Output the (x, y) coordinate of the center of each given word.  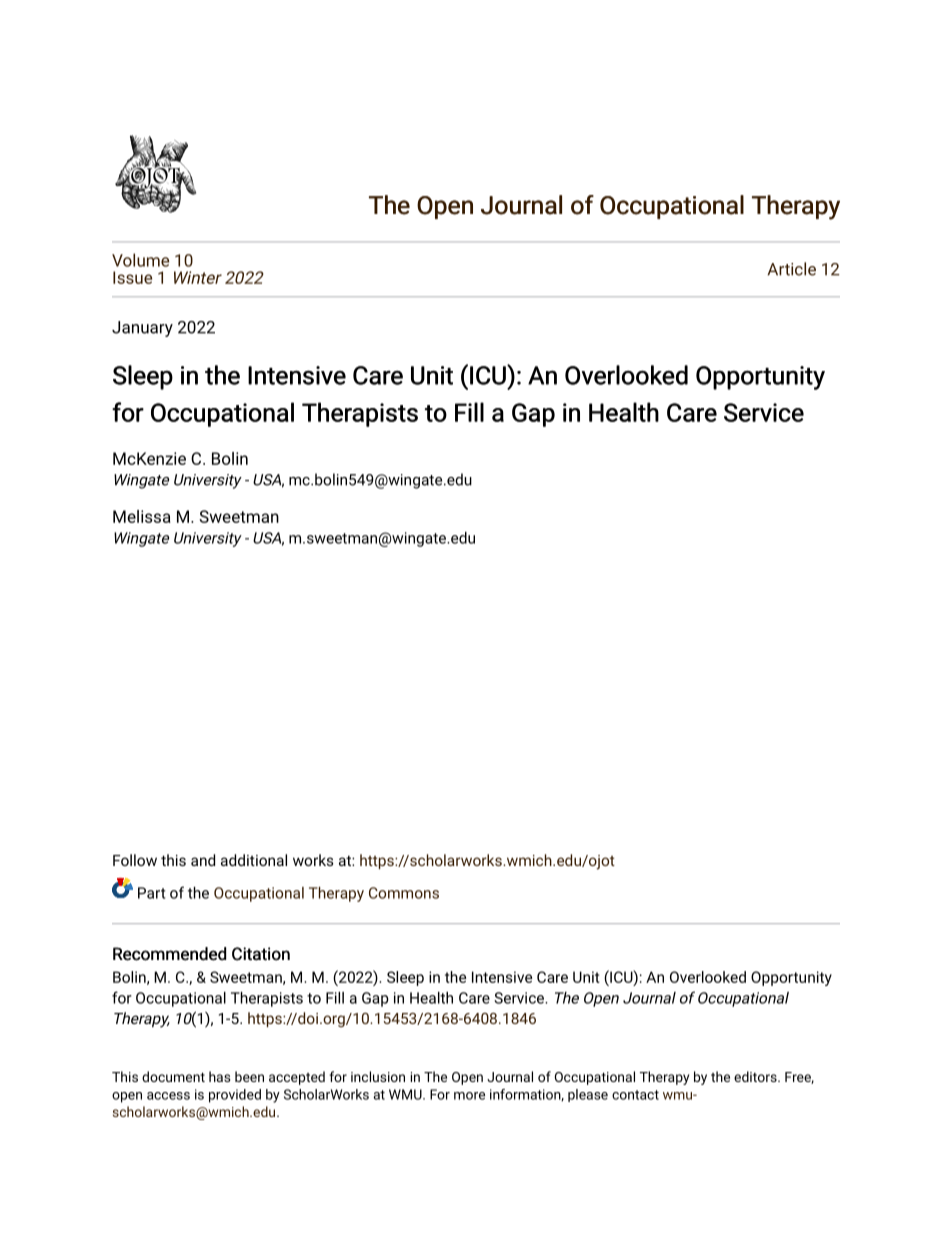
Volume (140, 260)
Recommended (169, 954)
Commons (404, 893)
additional (254, 860)
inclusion (378, 1076)
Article (791, 269)
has (220, 1076)
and (203, 860)
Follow (135, 860)
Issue (132, 277)
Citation (261, 954)
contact (635, 1095)
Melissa (142, 516)
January (142, 329)
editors (756, 1076)
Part (151, 893)
